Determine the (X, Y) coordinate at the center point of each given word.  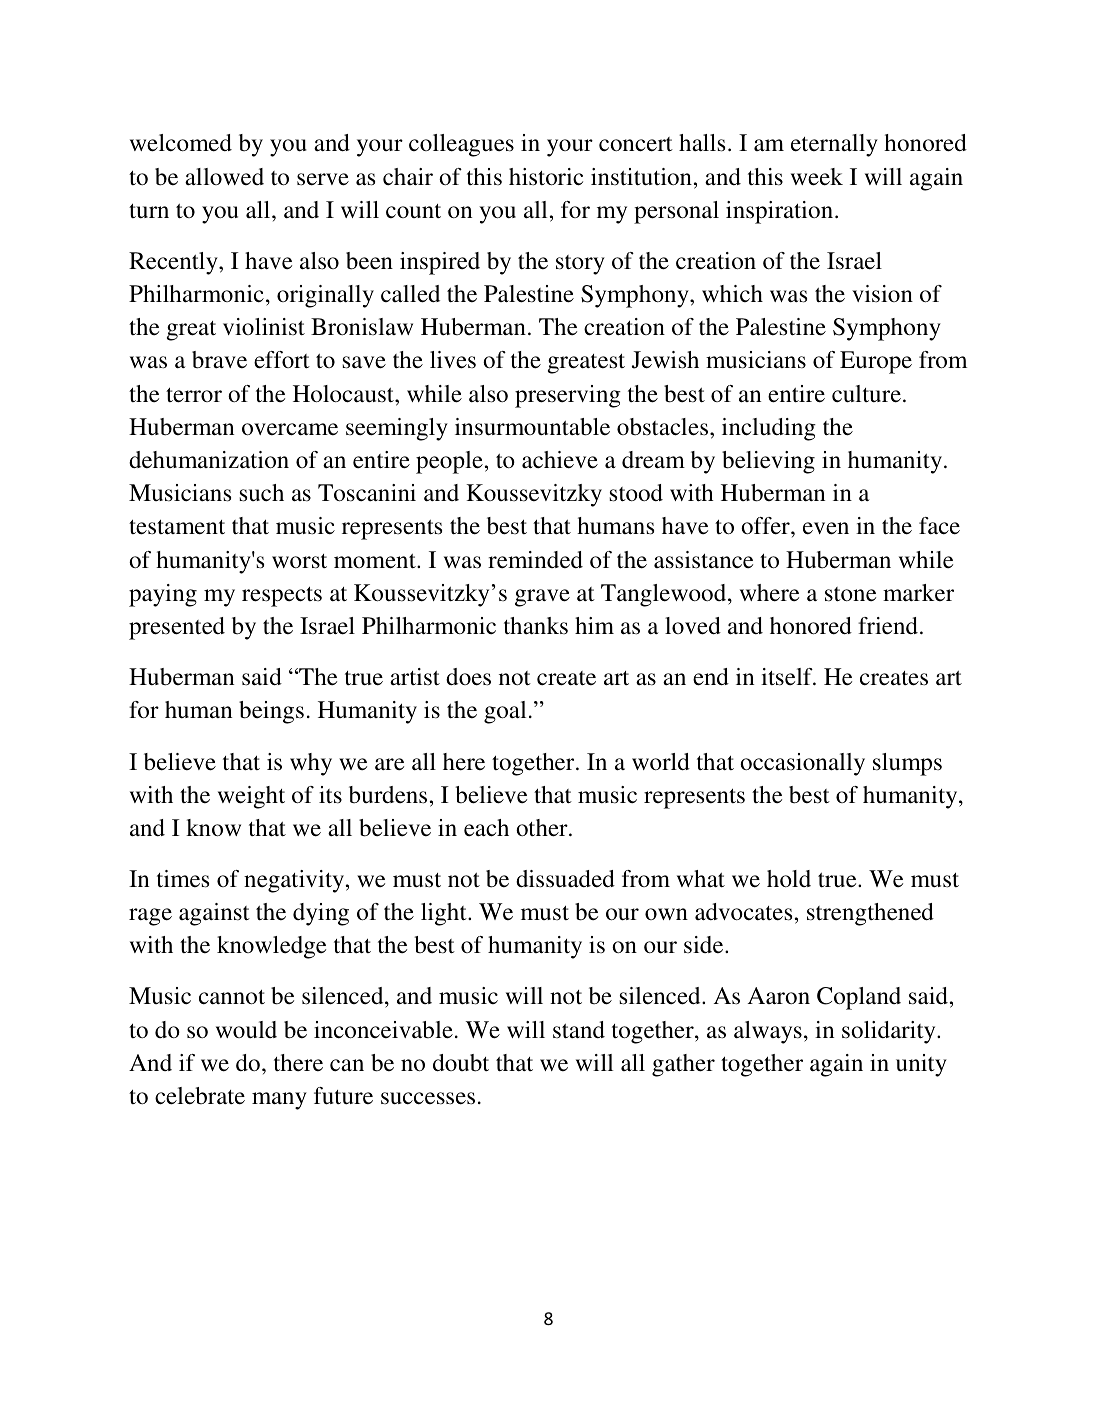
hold (789, 878)
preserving (568, 396)
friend (888, 625)
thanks (536, 625)
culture (866, 394)
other (543, 828)
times (183, 879)
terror (194, 395)
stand (579, 1029)
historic (546, 177)
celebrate (200, 1096)
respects (282, 597)
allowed (224, 176)
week (817, 177)
